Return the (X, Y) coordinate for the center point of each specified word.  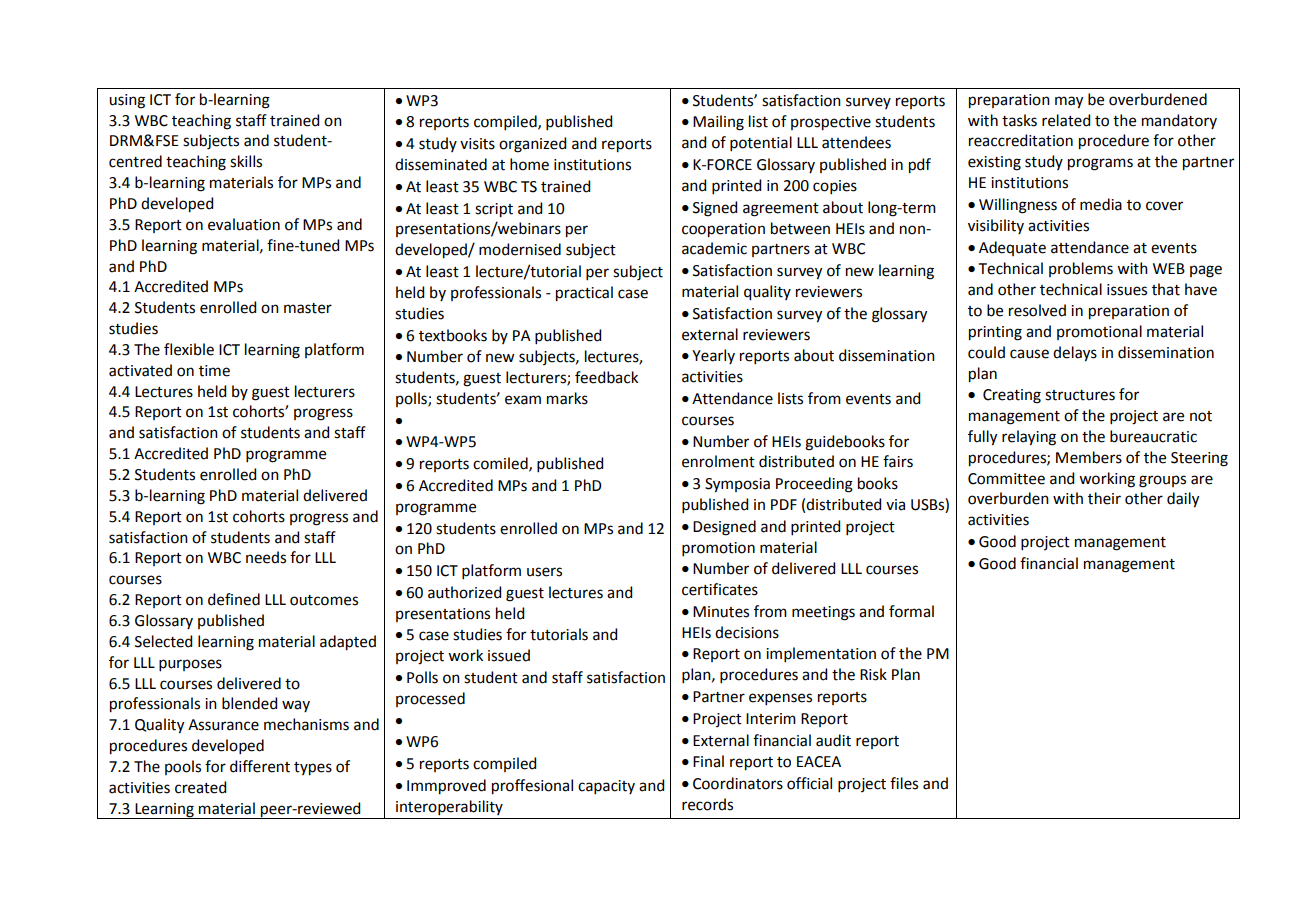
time (214, 371)
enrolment (718, 461)
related (1066, 120)
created (200, 787)
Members (1089, 457)
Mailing (718, 123)
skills (246, 161)
